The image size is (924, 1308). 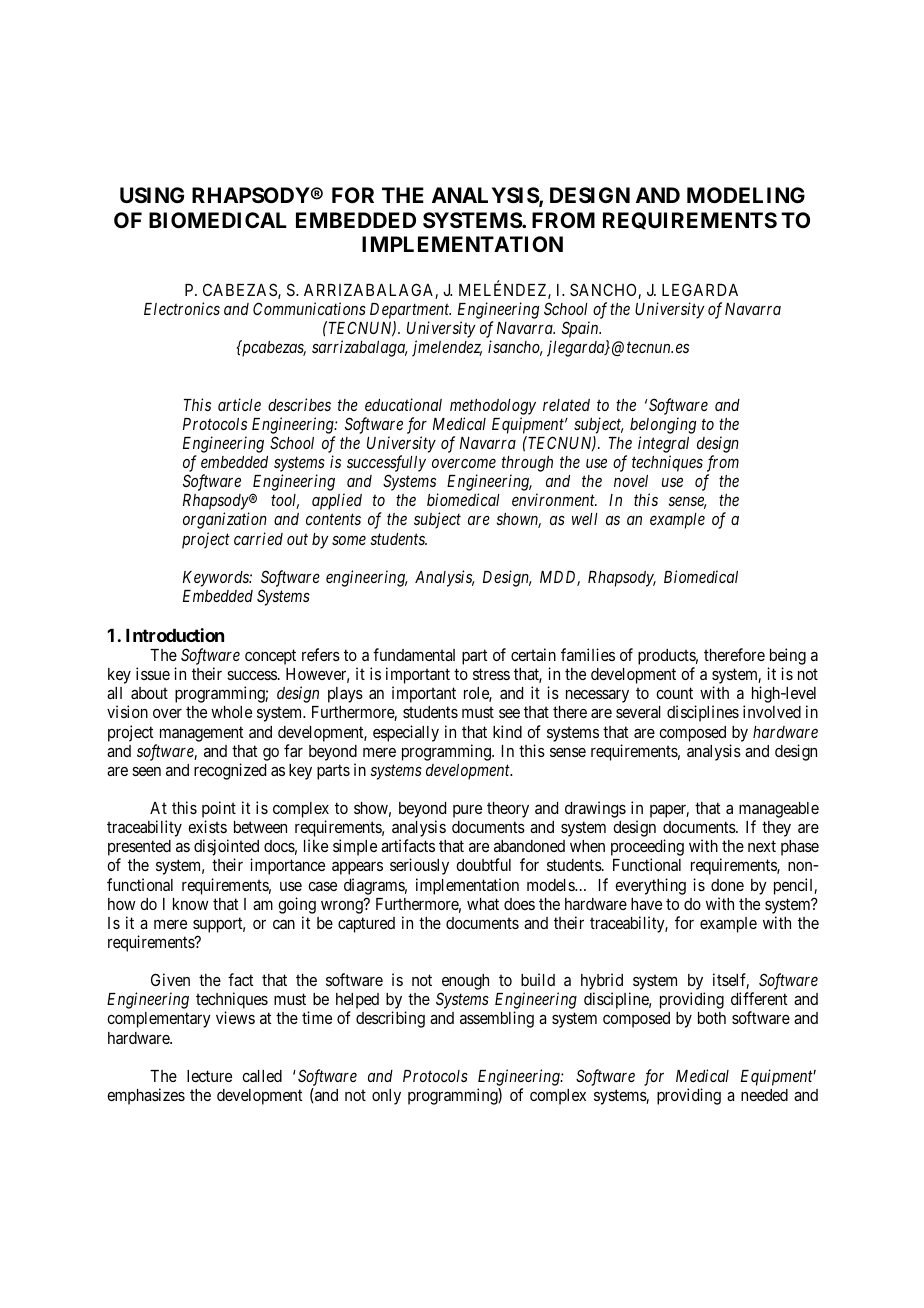 What do you see at coordinates (779, 811) in the screenshot?
I see `manageable` at bounding box center [779, 811].
